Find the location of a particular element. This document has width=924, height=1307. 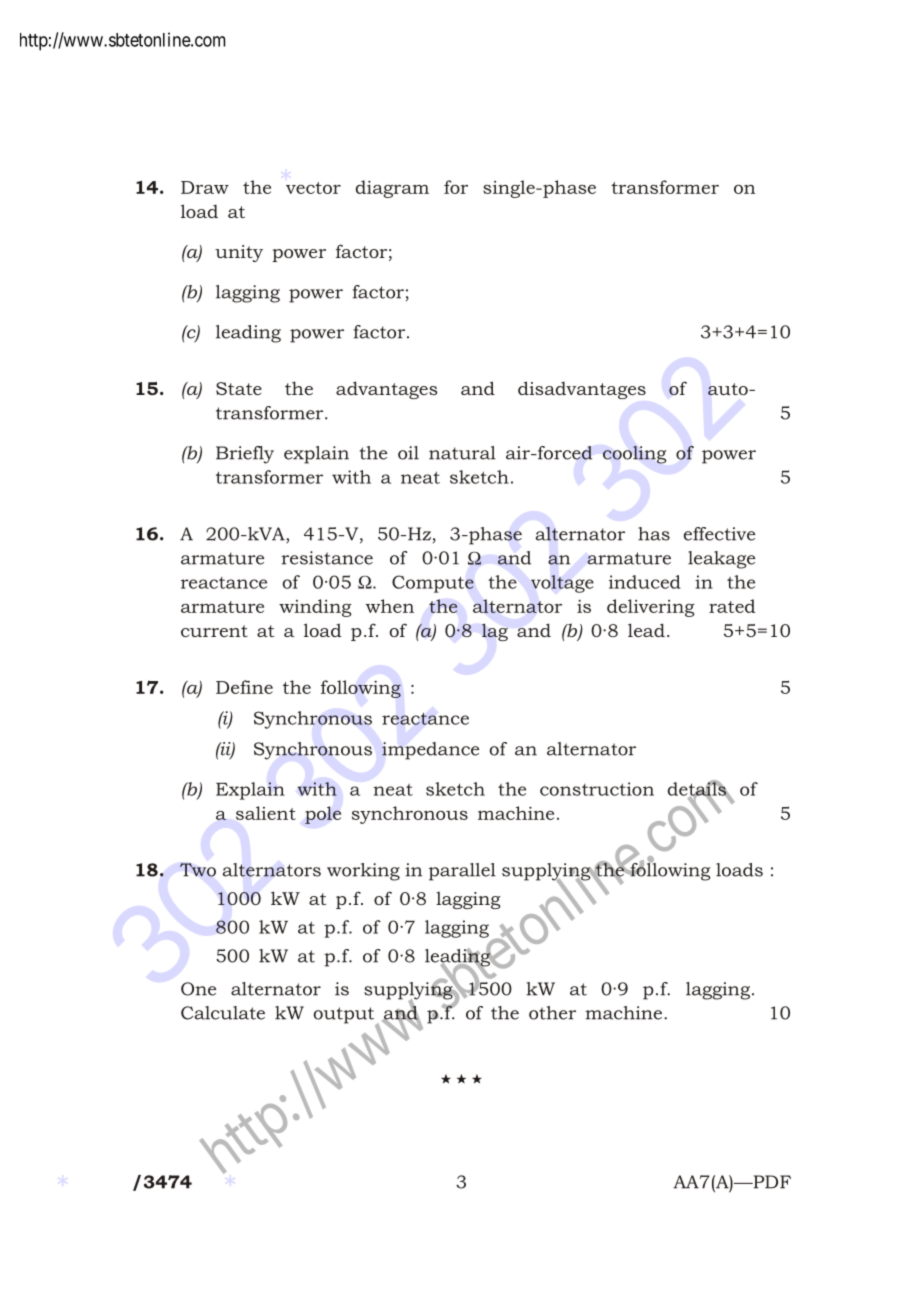

State is located at coordinates (239, 388).
